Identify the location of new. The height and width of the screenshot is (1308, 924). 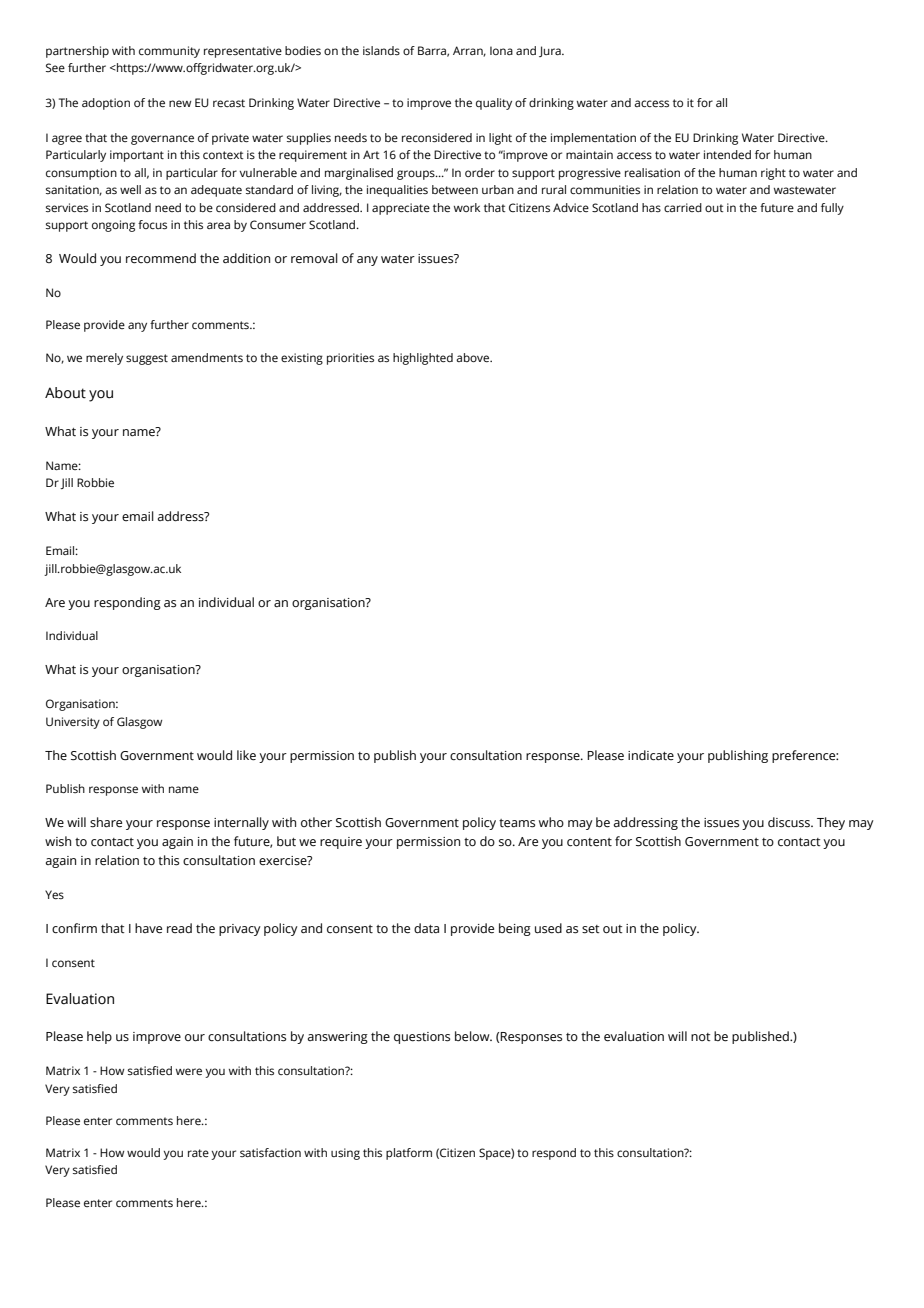
(180, 103).
